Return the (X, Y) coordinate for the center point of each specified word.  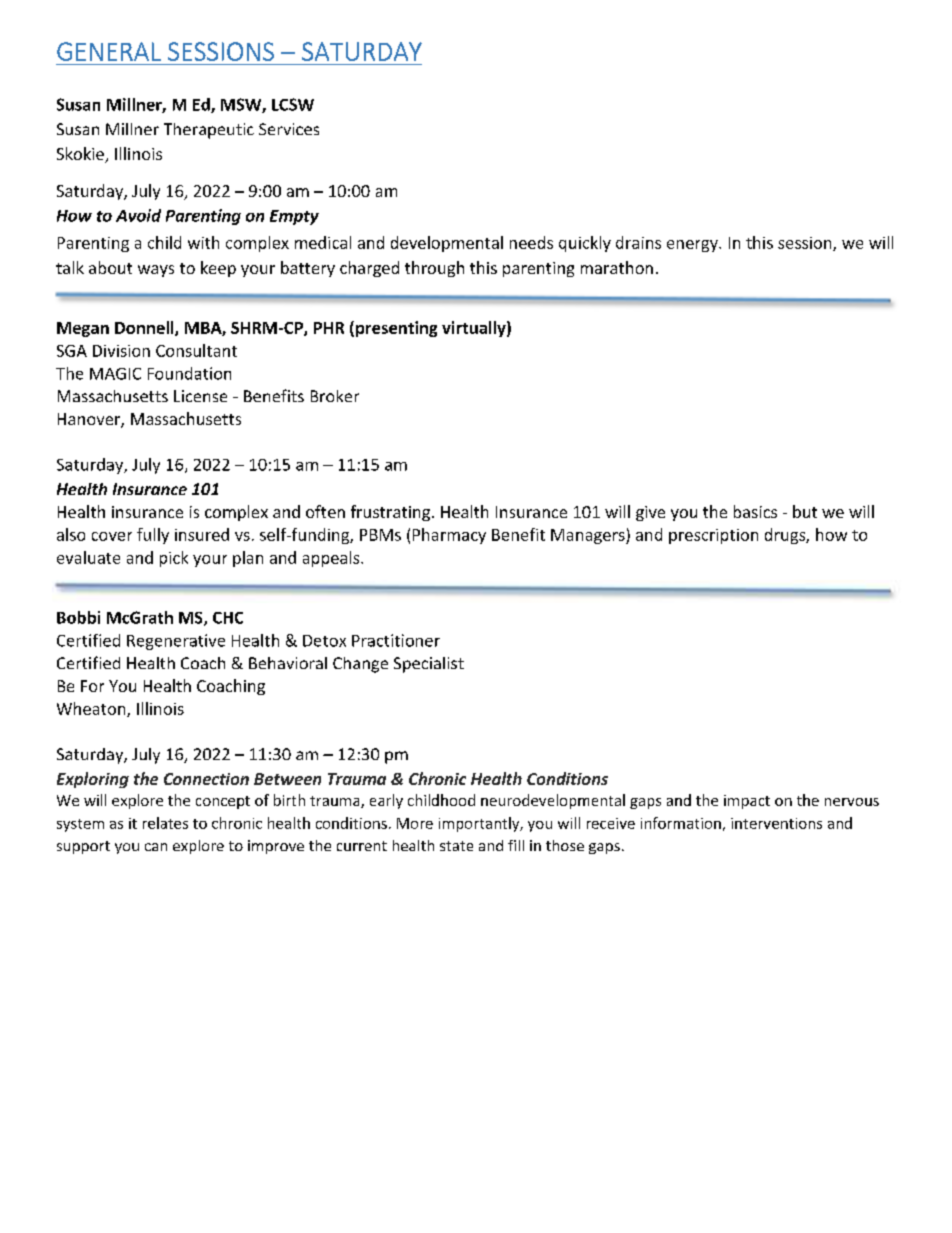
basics (755, 511)
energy (693, 246)
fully (153, 536)
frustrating (390, 513)
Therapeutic (209, 131)
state (456, 846)
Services (289, 129)
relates (165, 823)
